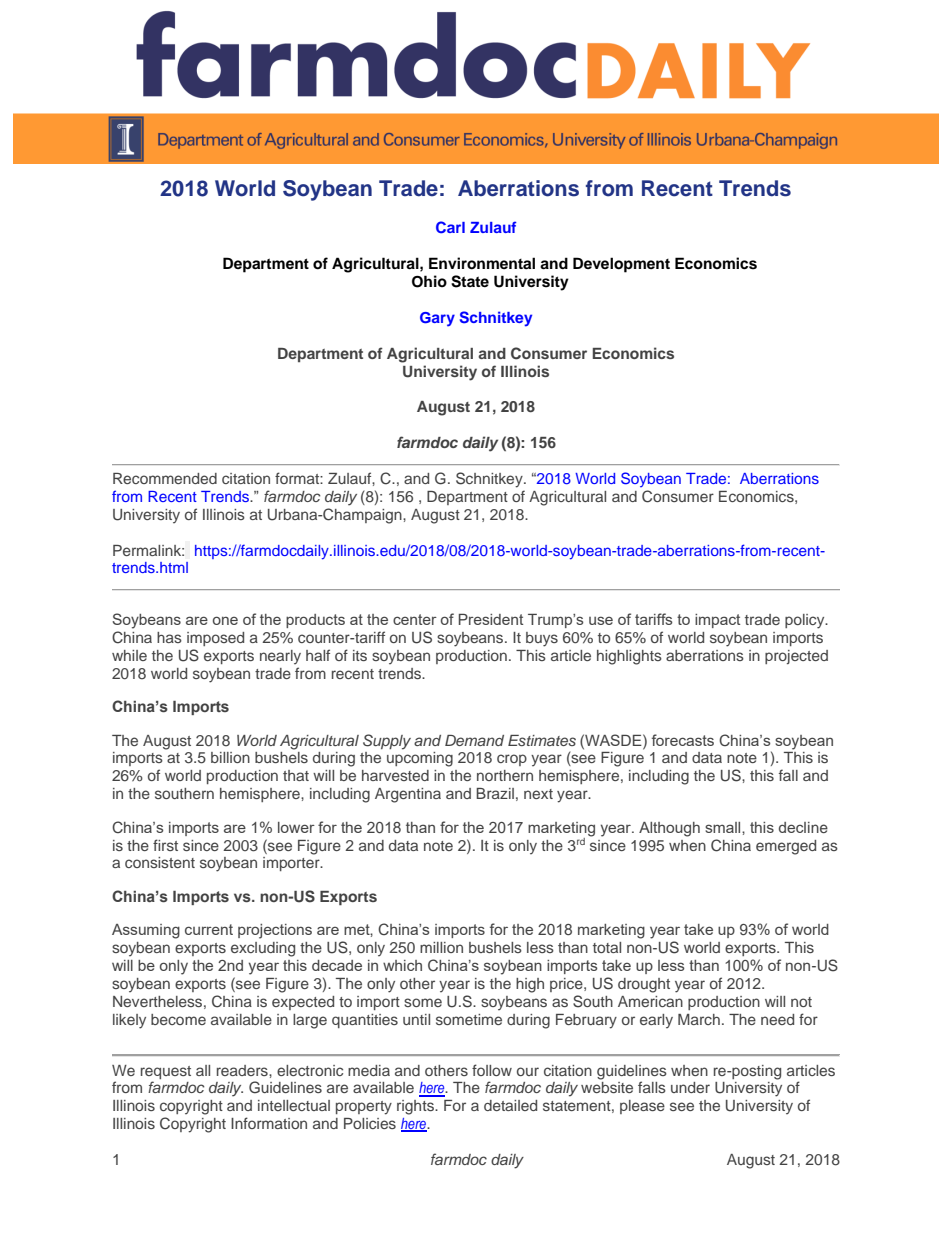 This screenshot has width=952, height=1233. I want to click on imposed, so click(215, 639).
